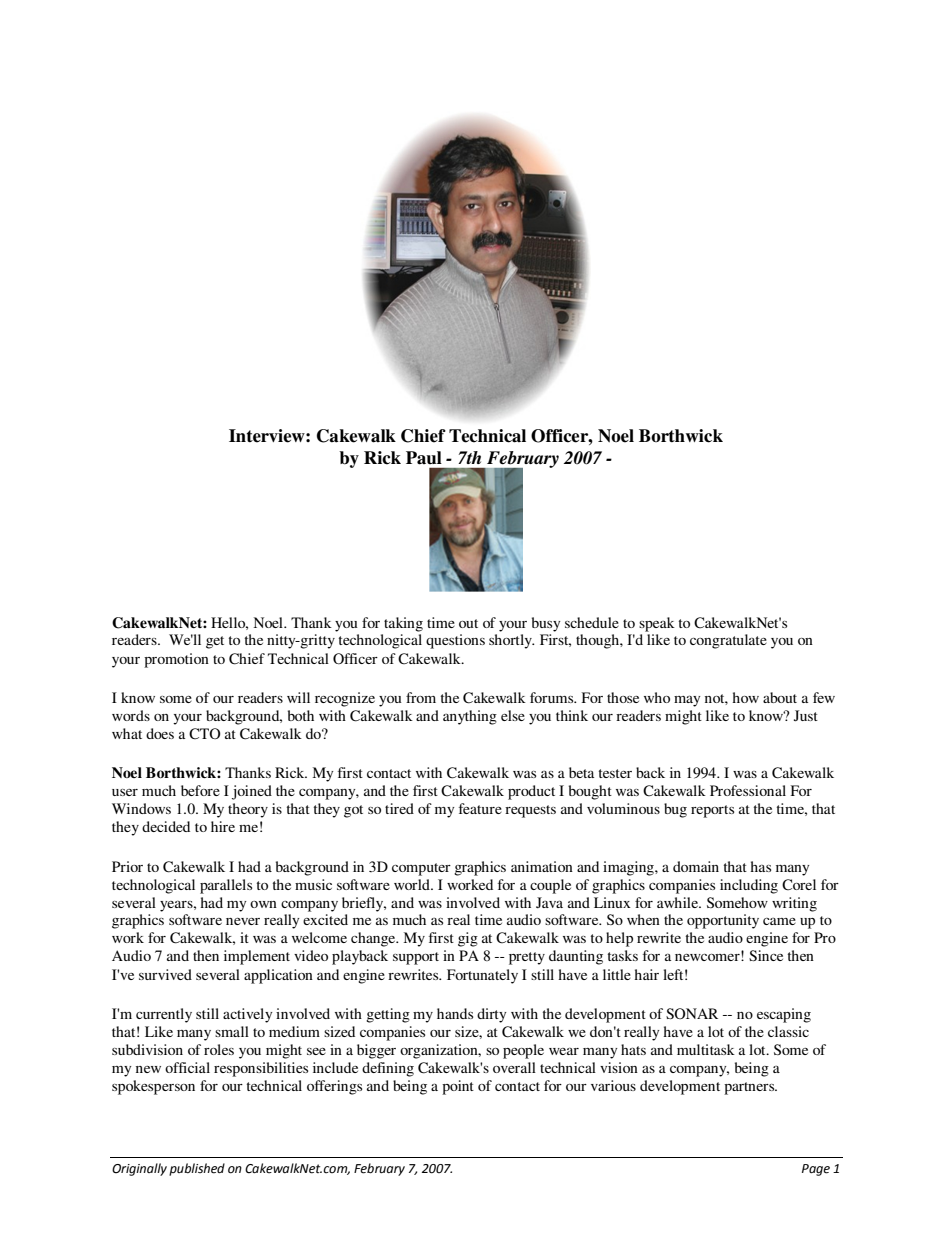 This image has width=952, height=1233. I want to click on CTO, so click(205, 734).
